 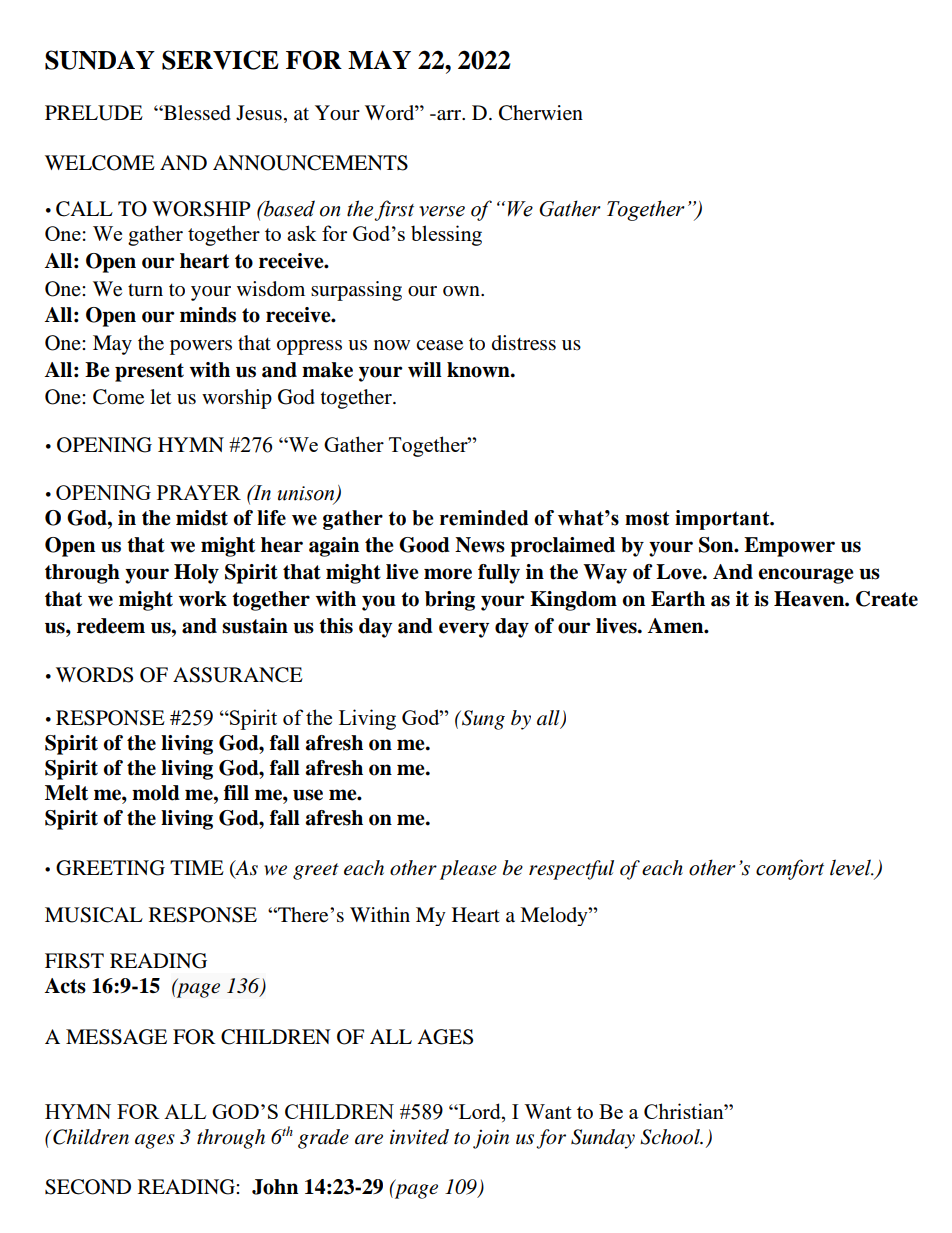 I want to click on MUSICAL, so click(x=94, y=915).
